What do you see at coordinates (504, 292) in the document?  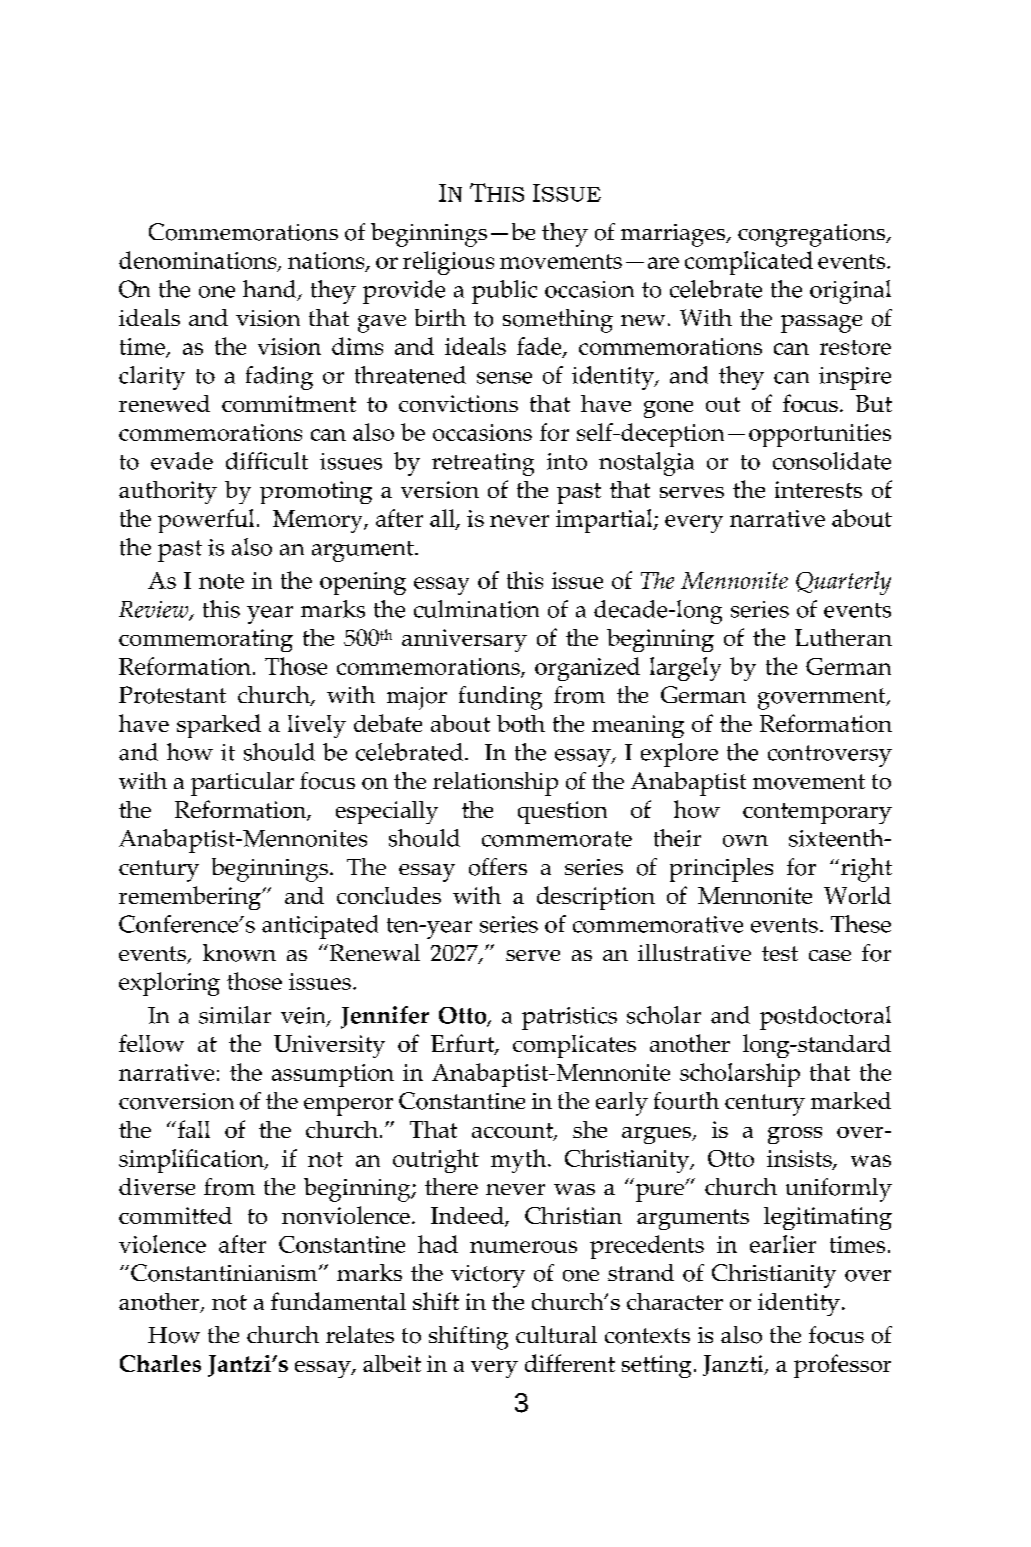 I see `public` at bounding box center [504, 292].
